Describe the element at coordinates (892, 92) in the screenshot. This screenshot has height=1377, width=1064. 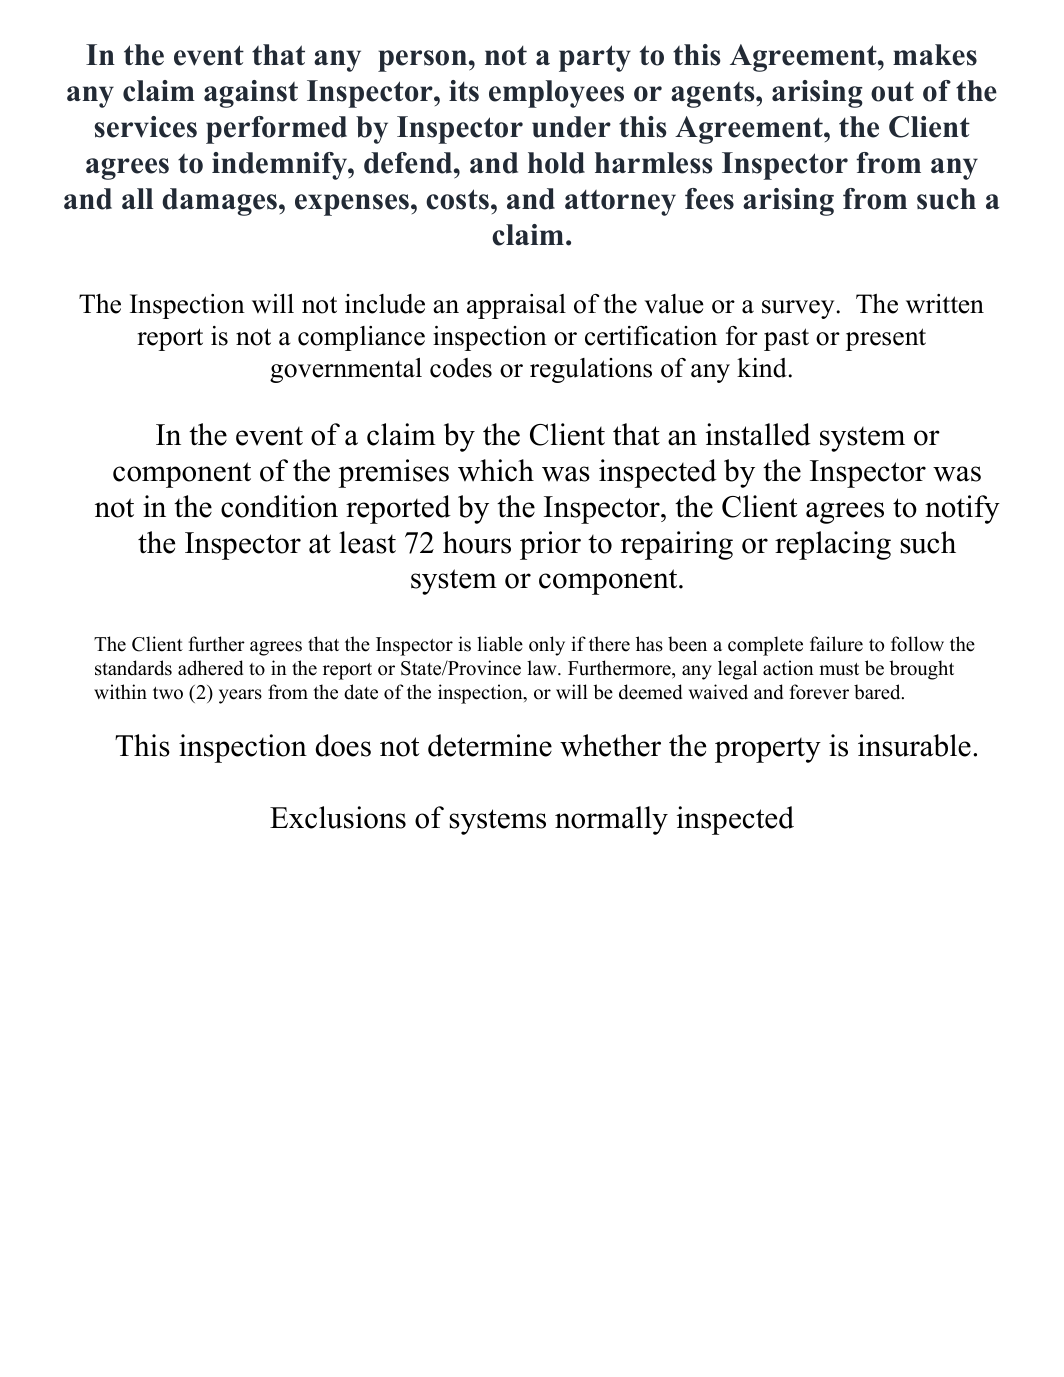
I see `out` at that location.
